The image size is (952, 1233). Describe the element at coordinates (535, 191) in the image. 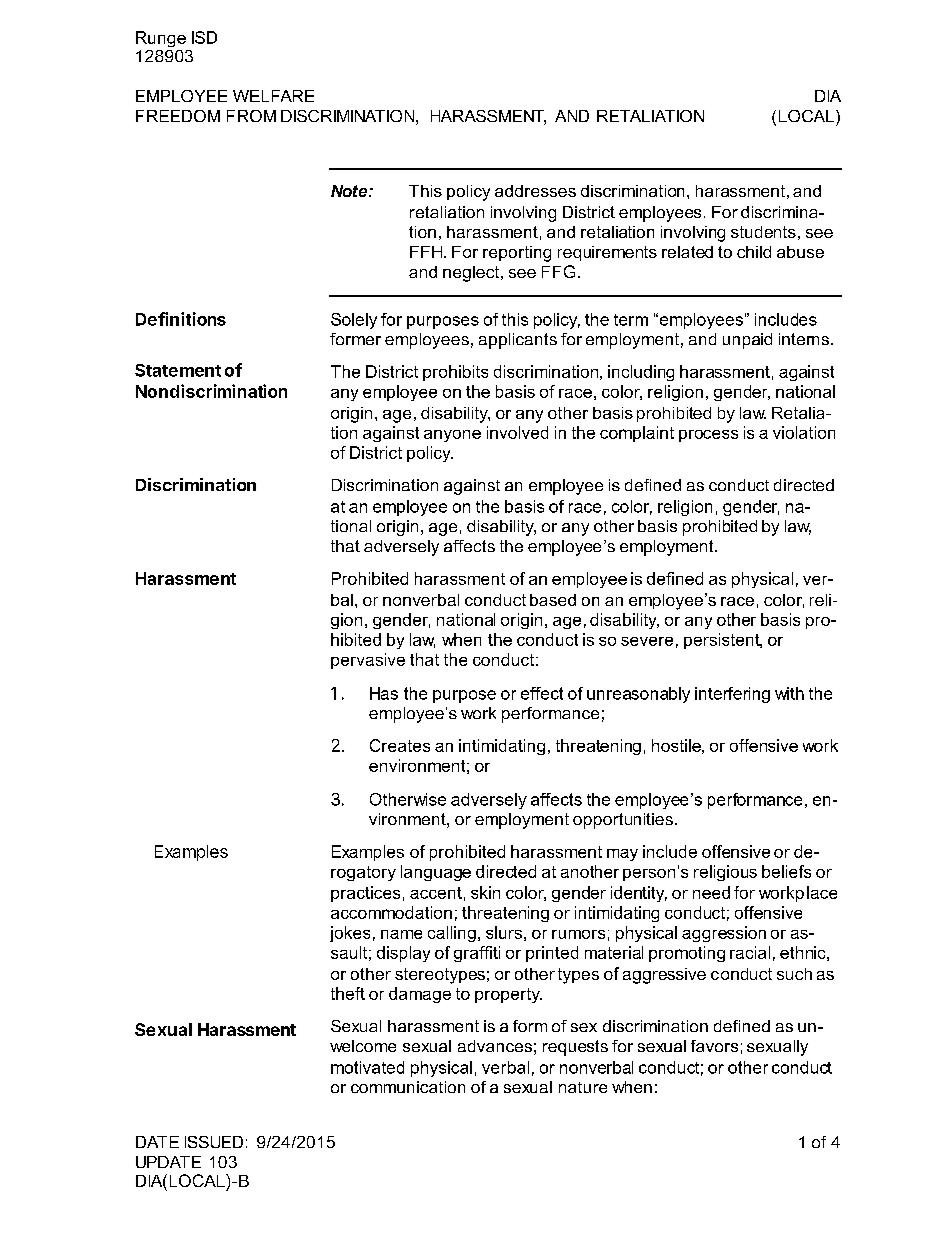

I see `addresses` at that location.
